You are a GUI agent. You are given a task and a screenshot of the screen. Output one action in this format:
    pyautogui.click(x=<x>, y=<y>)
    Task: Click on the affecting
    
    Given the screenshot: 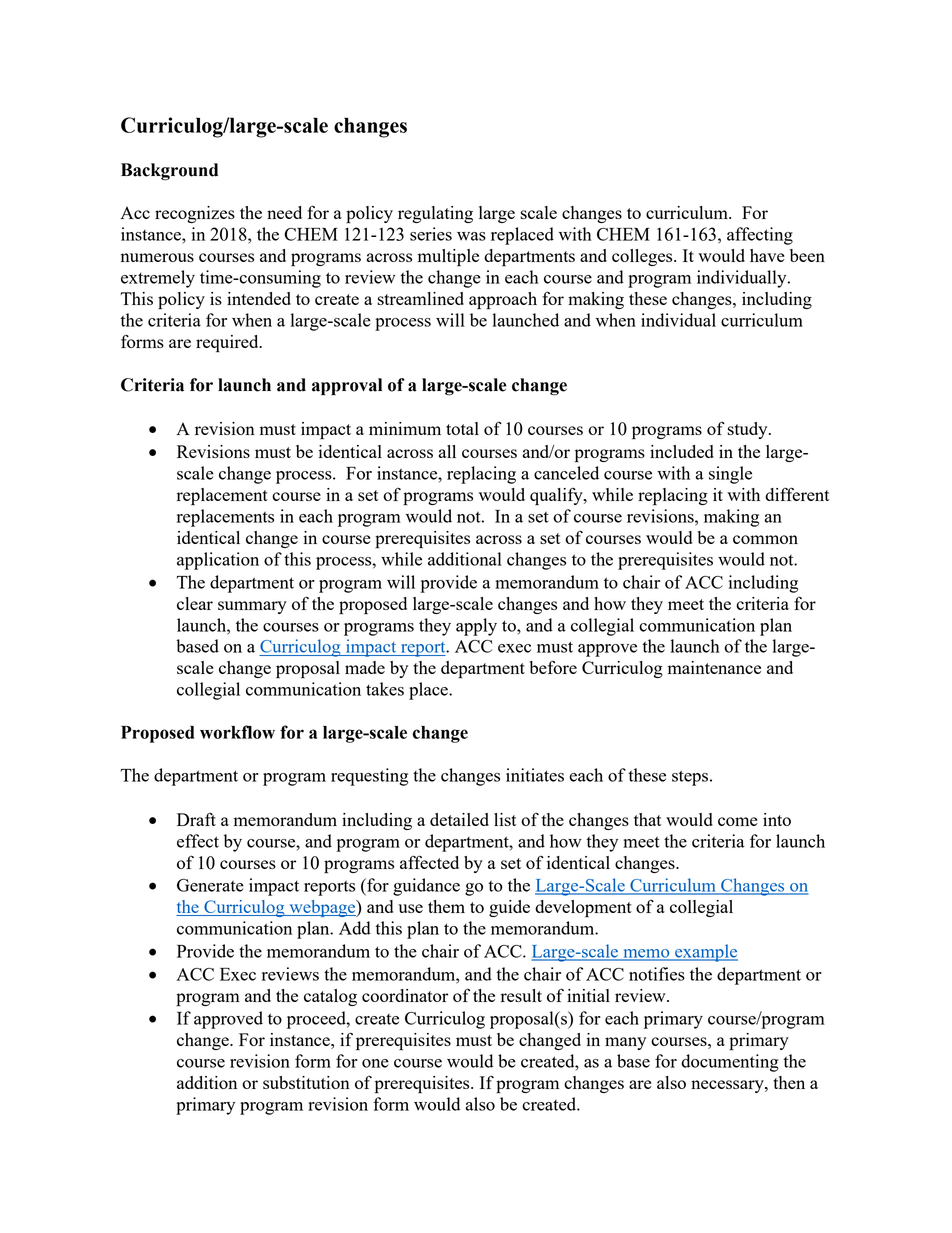 What is the action you would take?
    pyautogui.click(x=760, y=236)
